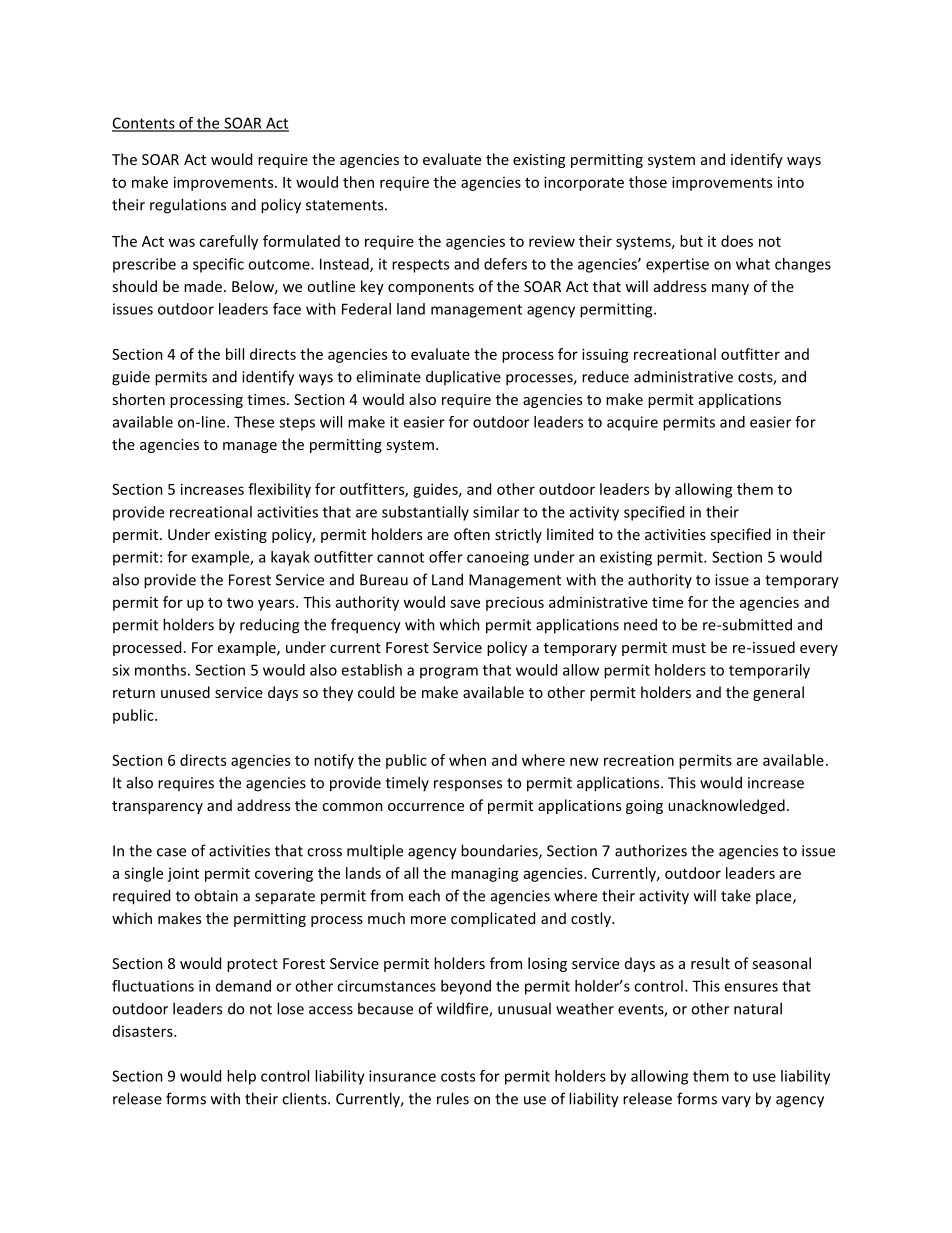 This screenshot has width=952, height=1233. Describe the element at coordinates (485, 874) in the screenshot. I see `managing` at that location.
